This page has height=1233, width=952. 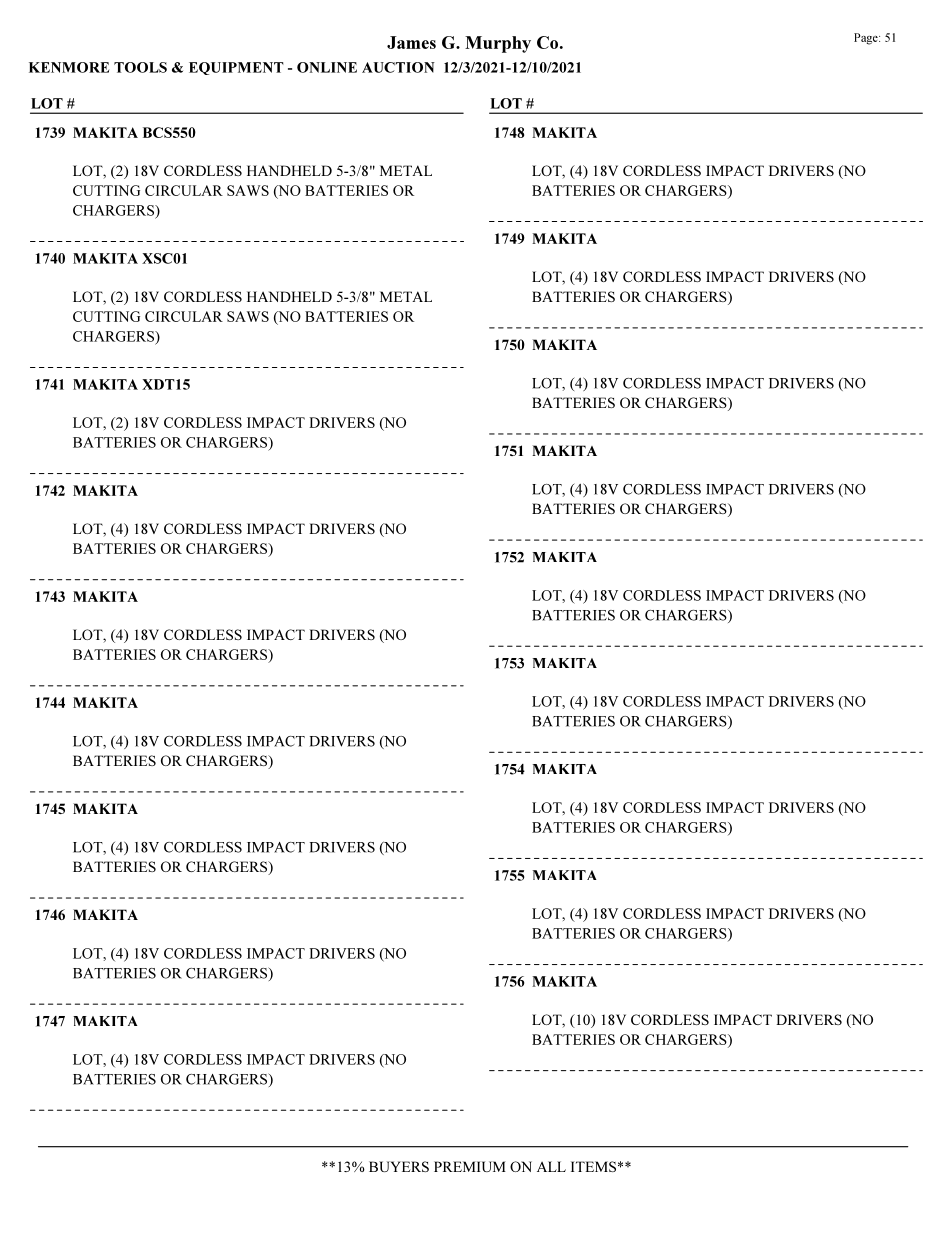 What do you see at coordinates (398, 67) in the page?
I see `AUCTION` at bounding box center [398, 67].
